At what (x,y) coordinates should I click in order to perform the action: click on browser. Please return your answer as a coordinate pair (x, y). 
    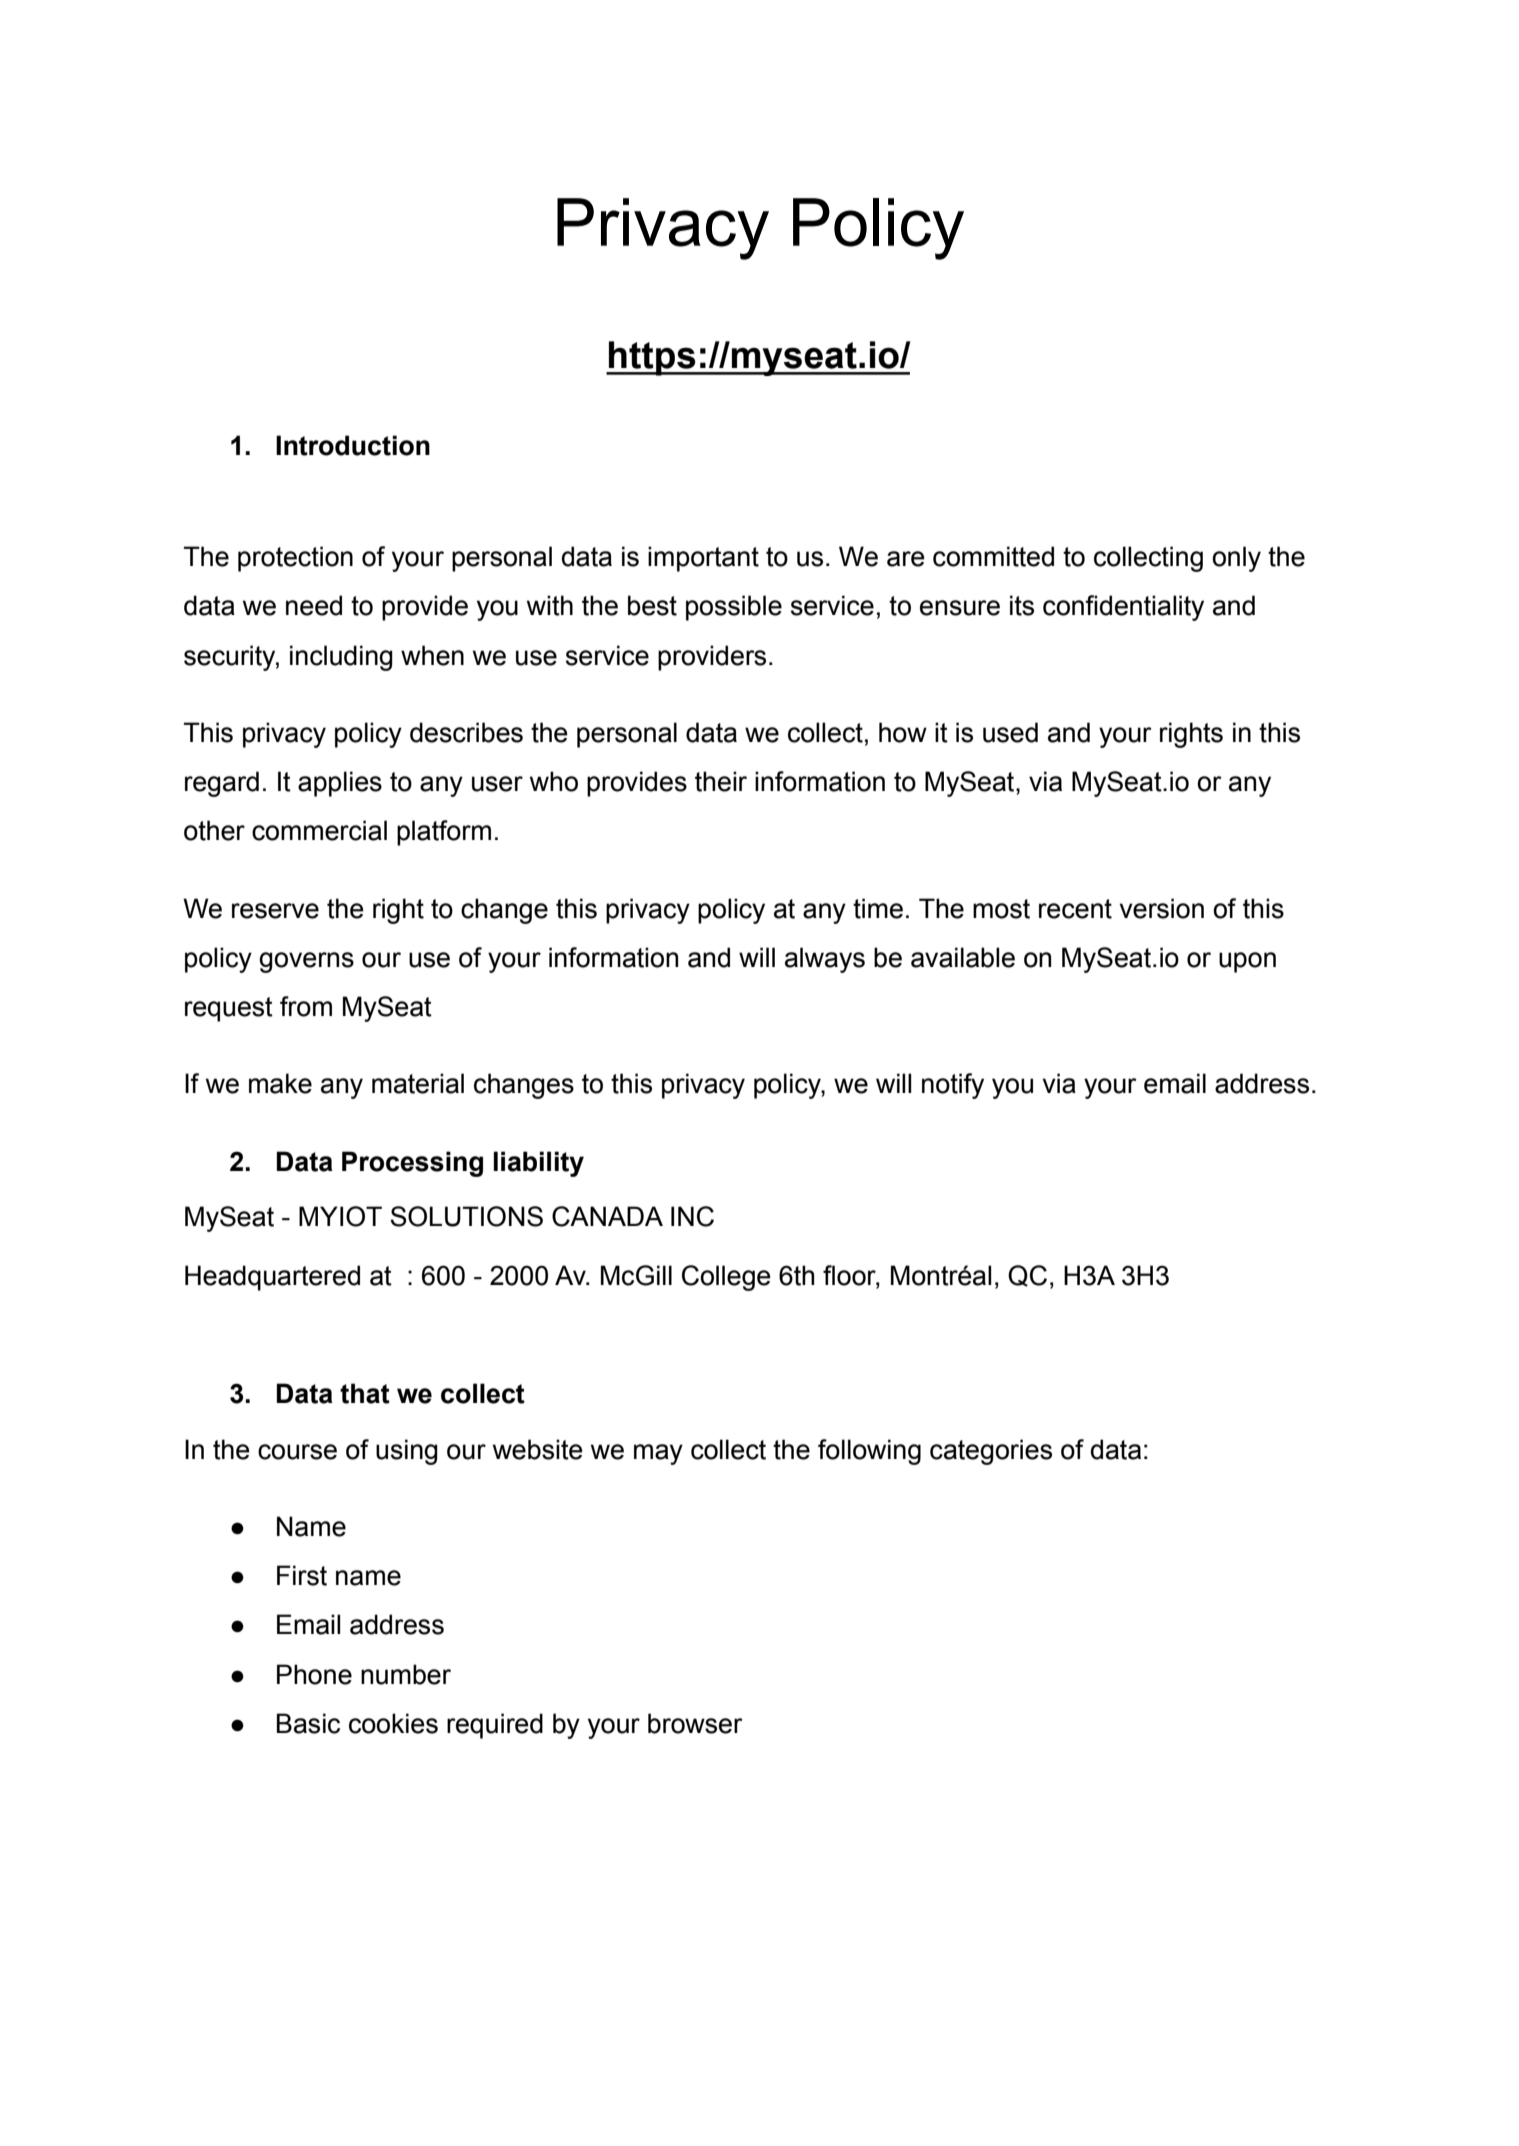
    Looking at the image, I should click on (695, 1723).
